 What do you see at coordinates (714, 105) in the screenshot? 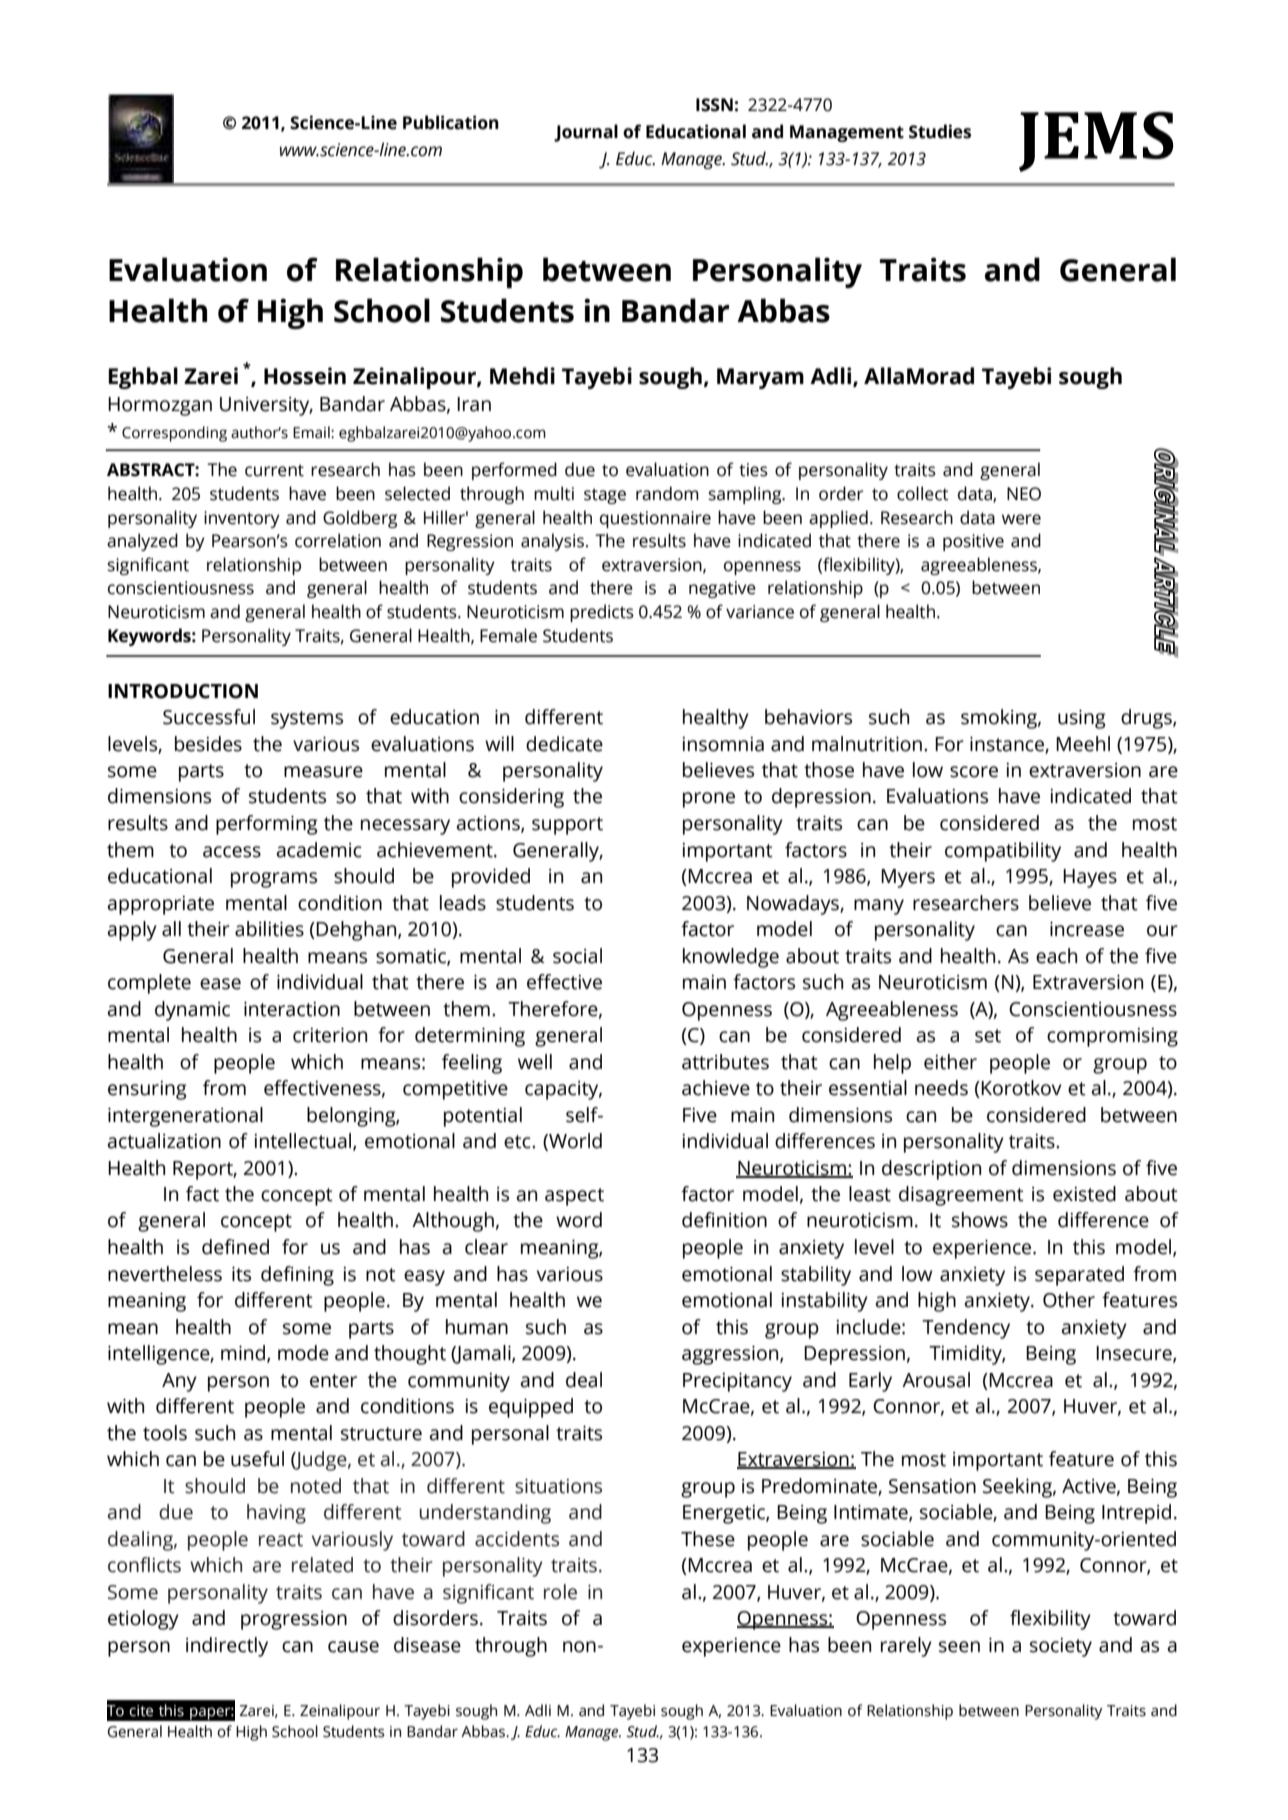
I see `ISSN` at bounding box center [714, 105].
